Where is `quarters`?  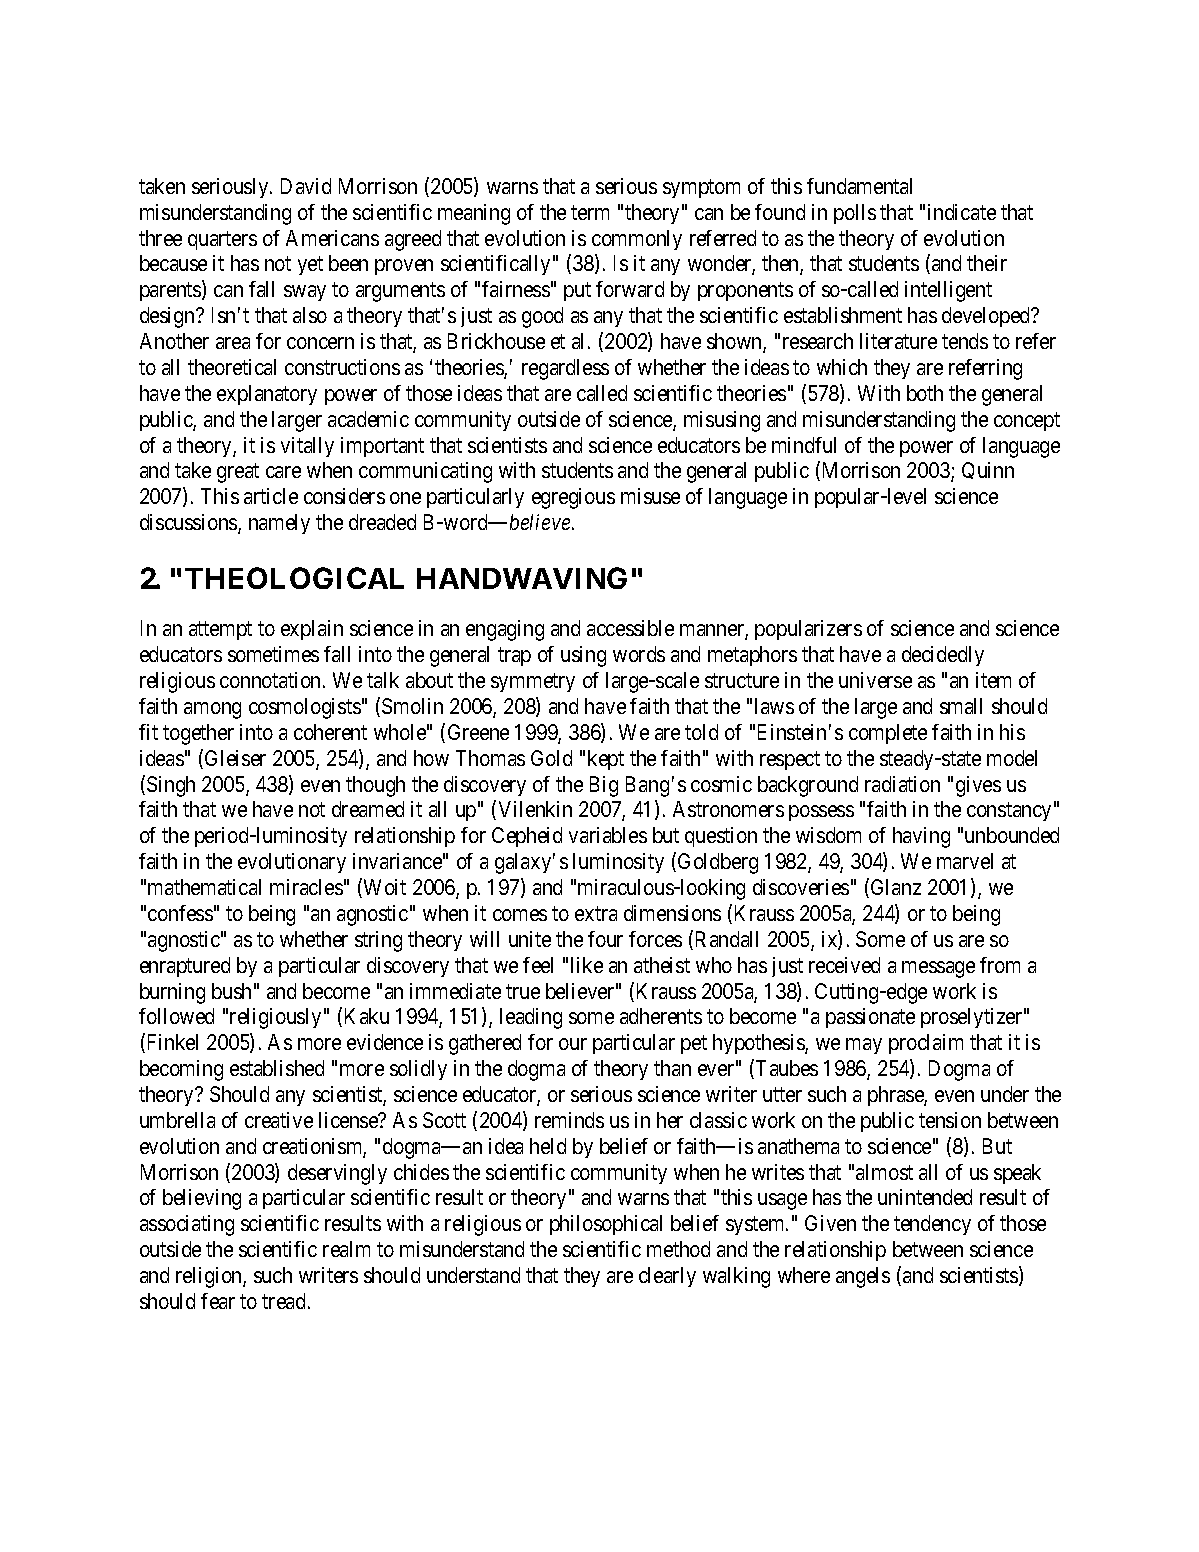
quarters is located at coordinates (222, 240).
